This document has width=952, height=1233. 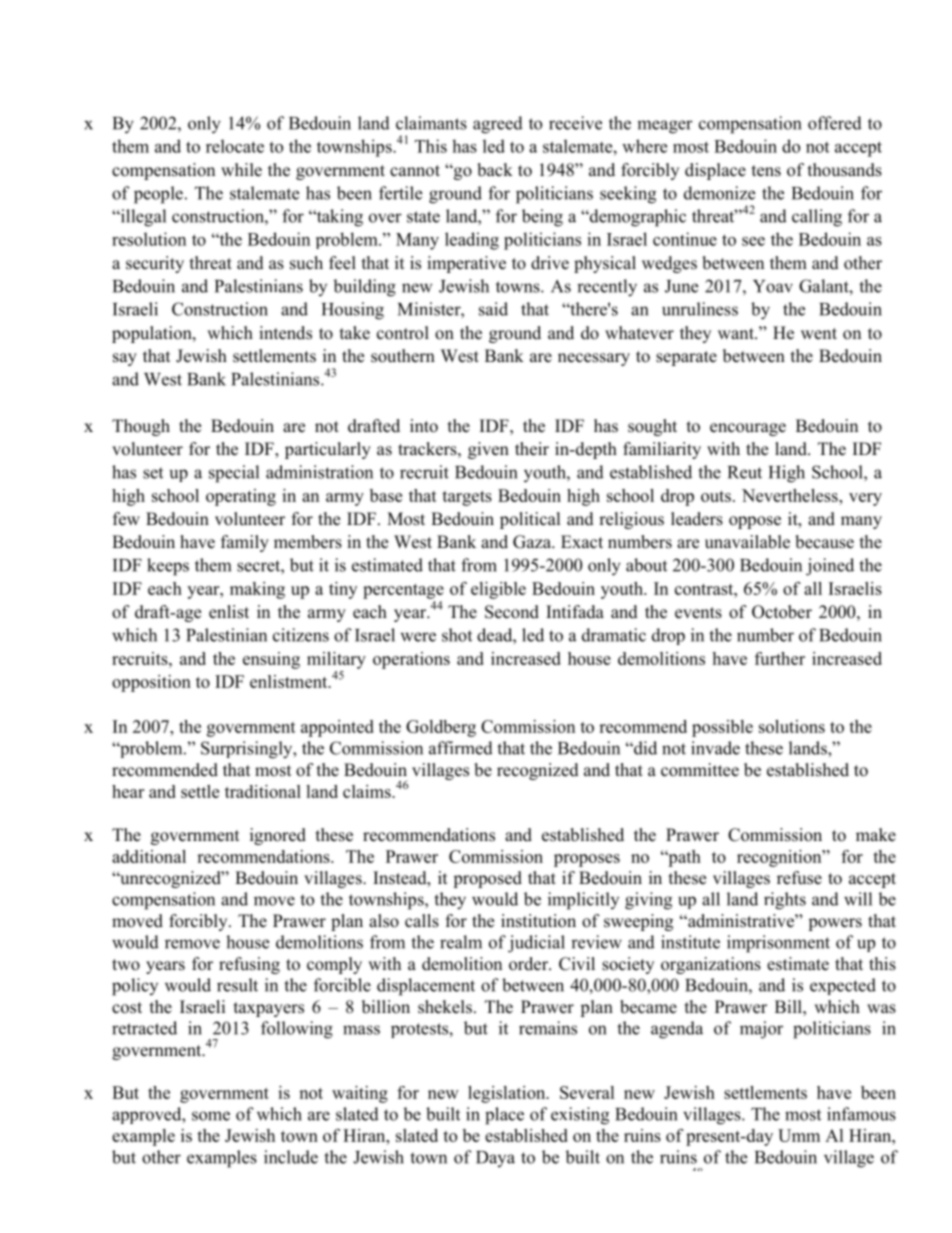 What do you see at coordinates (799, 1135) in the document?
I see `Umm` at bounding box center [799, 1135].
